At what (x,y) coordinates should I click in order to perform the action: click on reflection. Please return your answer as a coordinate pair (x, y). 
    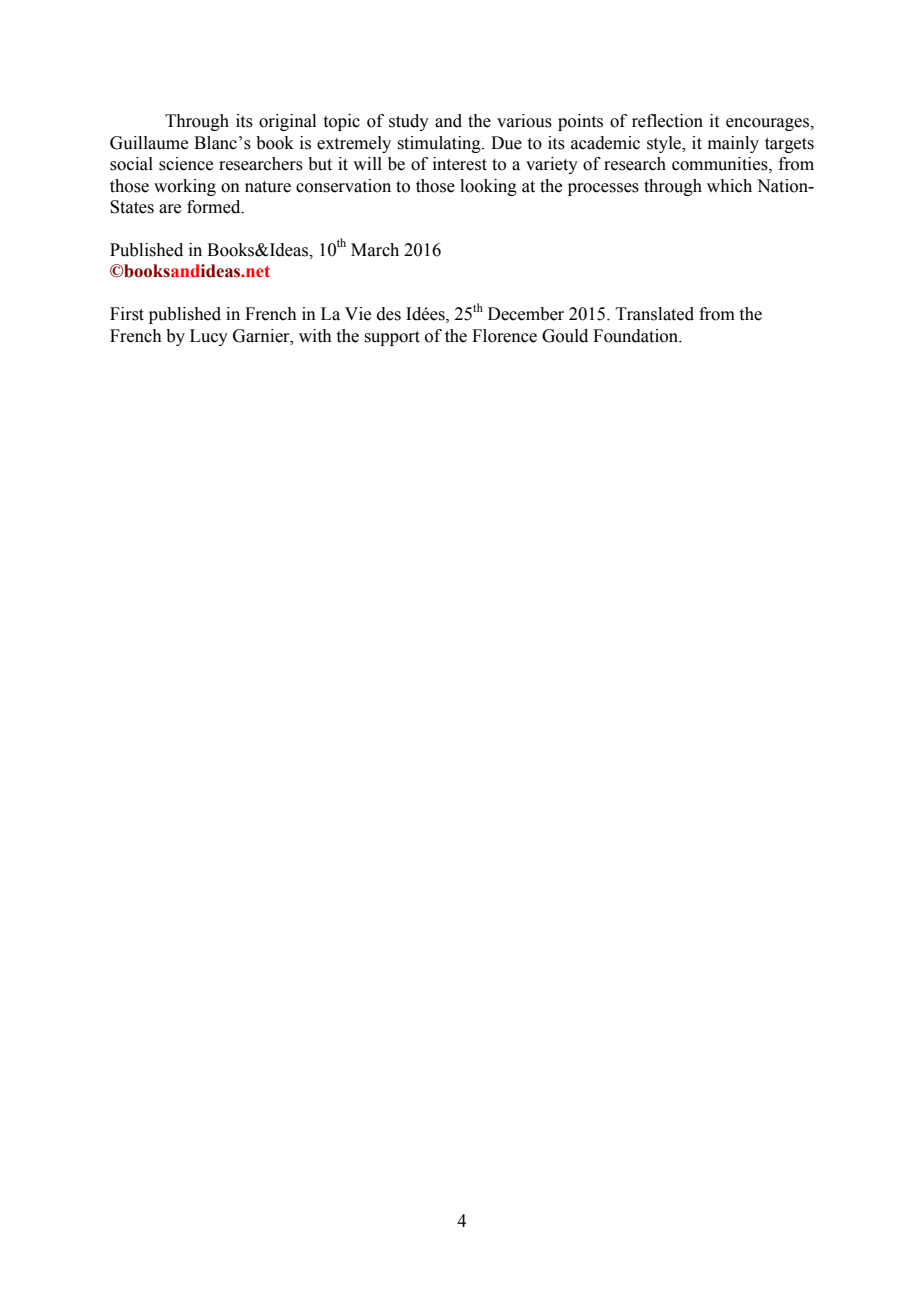
    Looking at the image, I should click on (667, 121).
